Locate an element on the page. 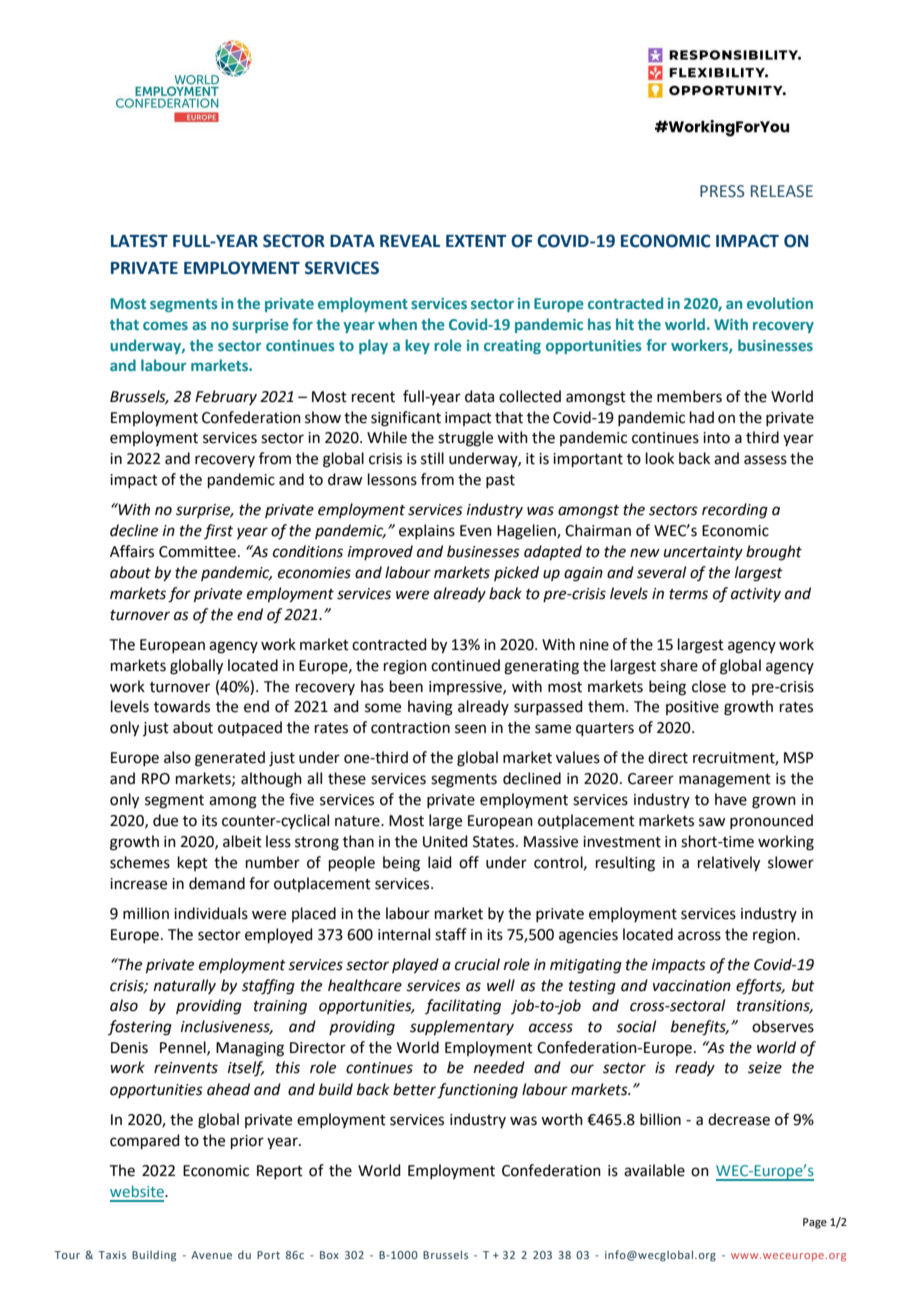  RELEASE is located at coordinates (782, 191).
